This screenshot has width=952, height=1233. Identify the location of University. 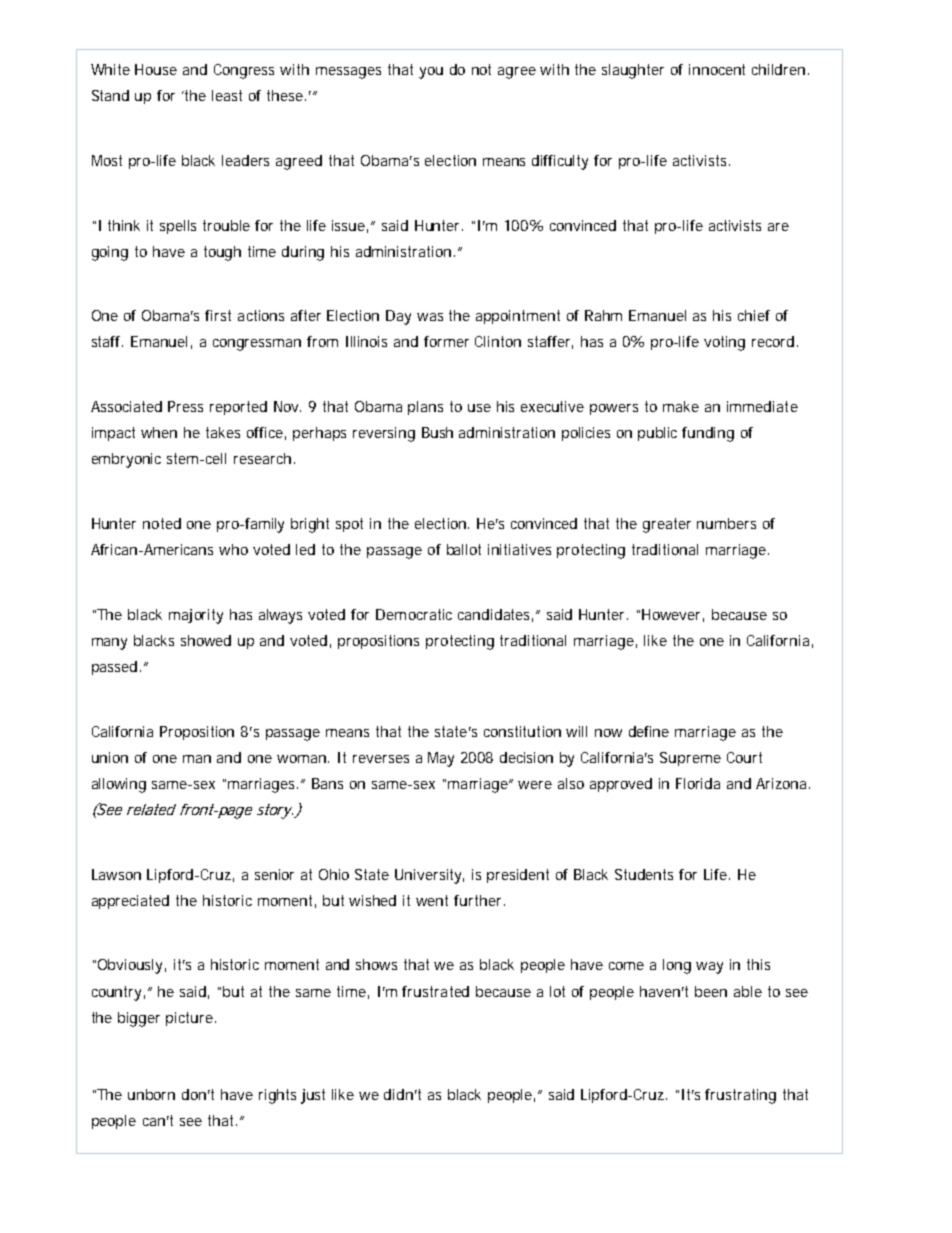
(429, 876).
